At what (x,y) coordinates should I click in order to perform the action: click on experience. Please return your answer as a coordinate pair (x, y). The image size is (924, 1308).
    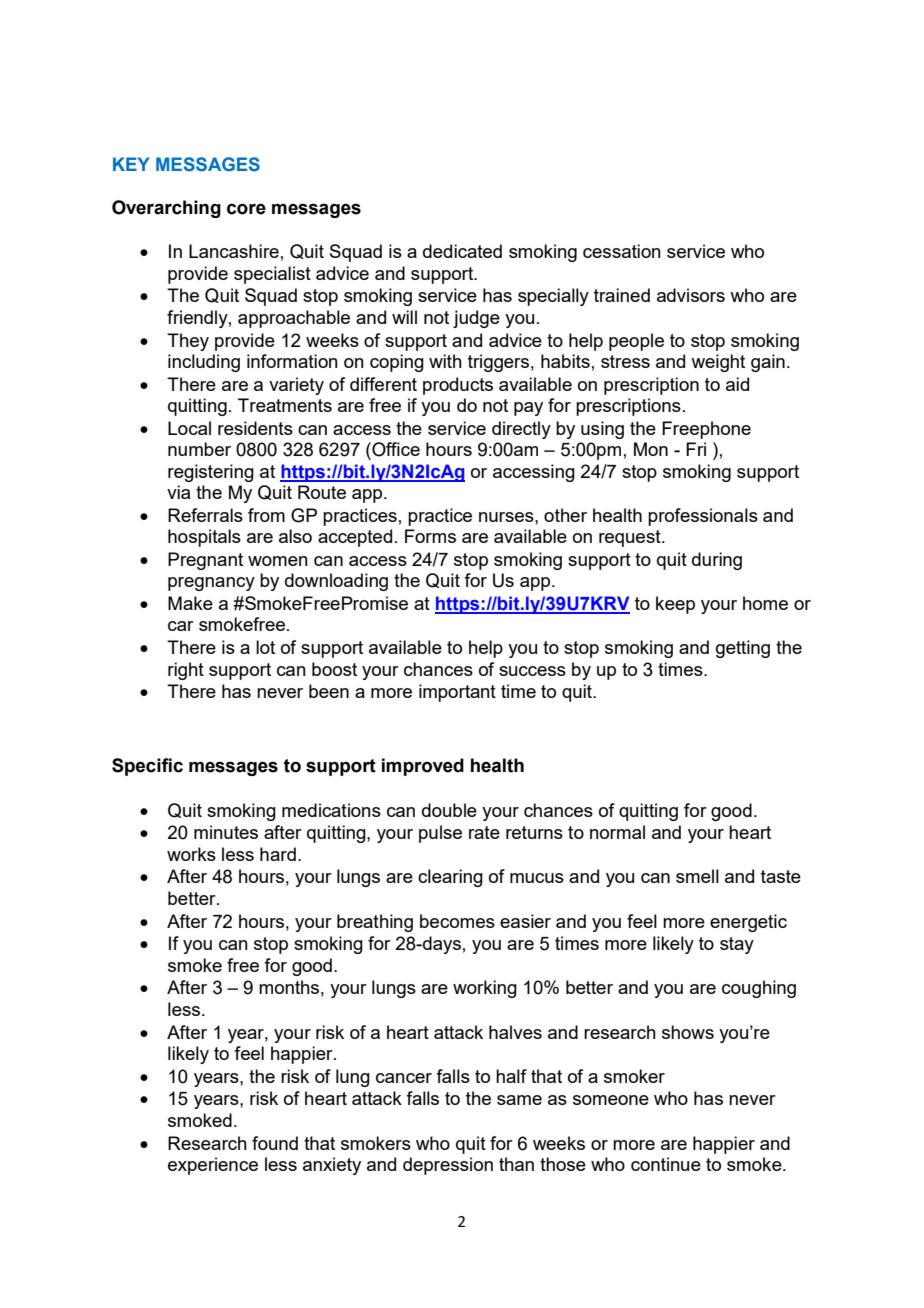
    Looking at the image, I should click on (213, 1166).
